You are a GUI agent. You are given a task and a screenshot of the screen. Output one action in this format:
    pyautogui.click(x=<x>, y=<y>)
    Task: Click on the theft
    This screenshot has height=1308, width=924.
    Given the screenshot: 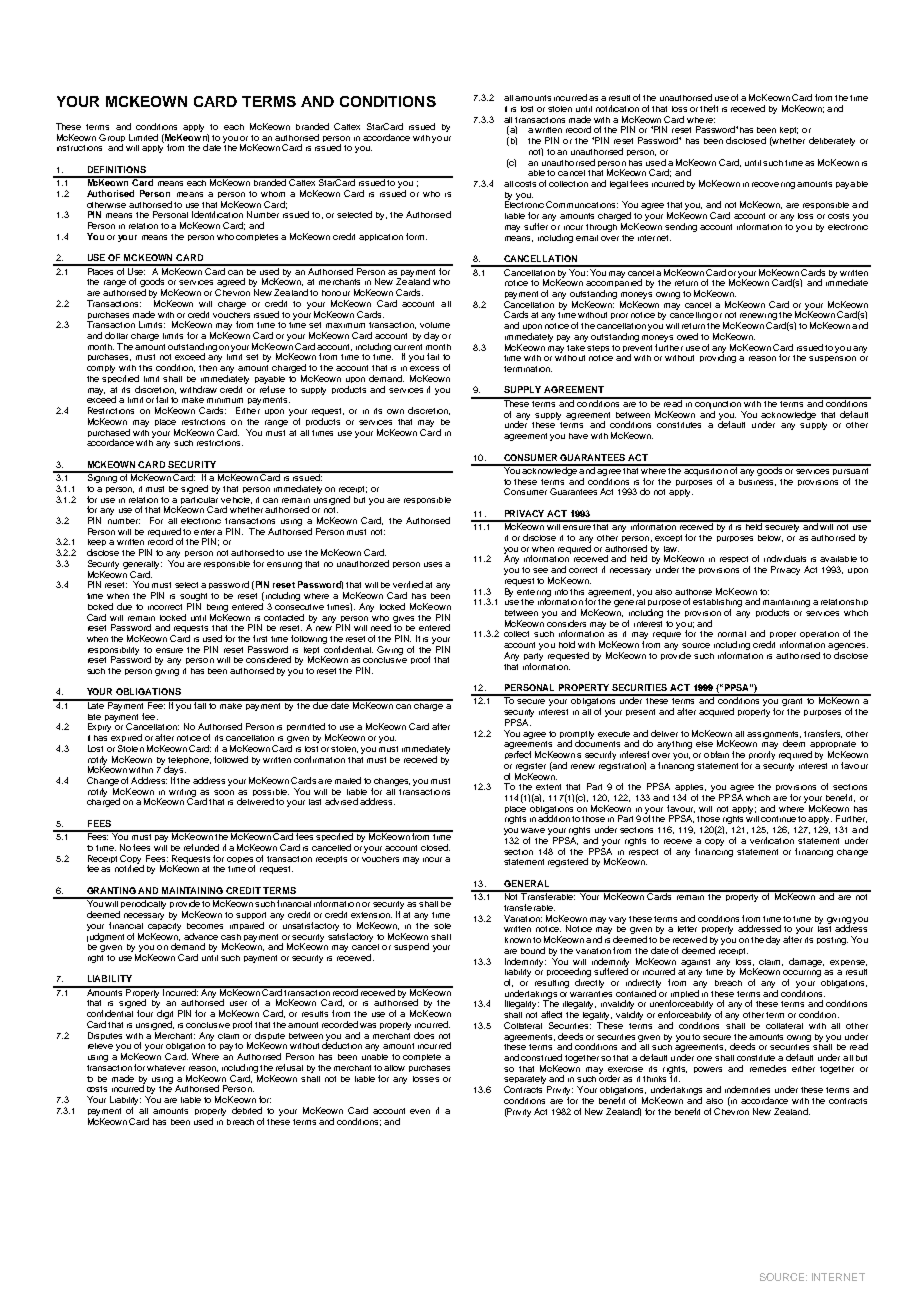 What is the action you would take?
    pyautogui.click(x=709, y=108)
